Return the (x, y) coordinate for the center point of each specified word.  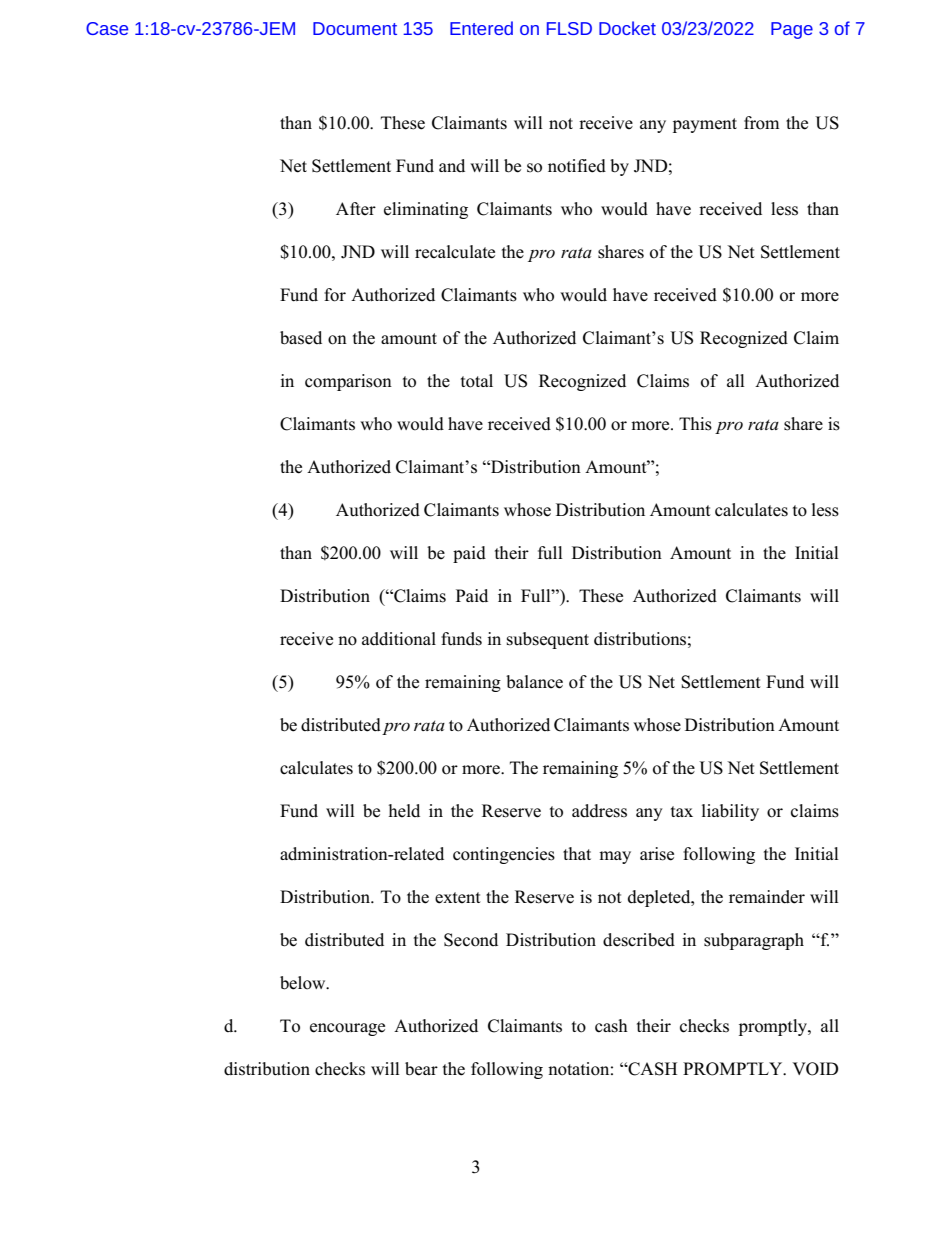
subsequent (548, 640)
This (695, 424)
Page (792, 30)
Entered (481, 28)
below (304, 983)
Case (107, 28)
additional (399, 639)
